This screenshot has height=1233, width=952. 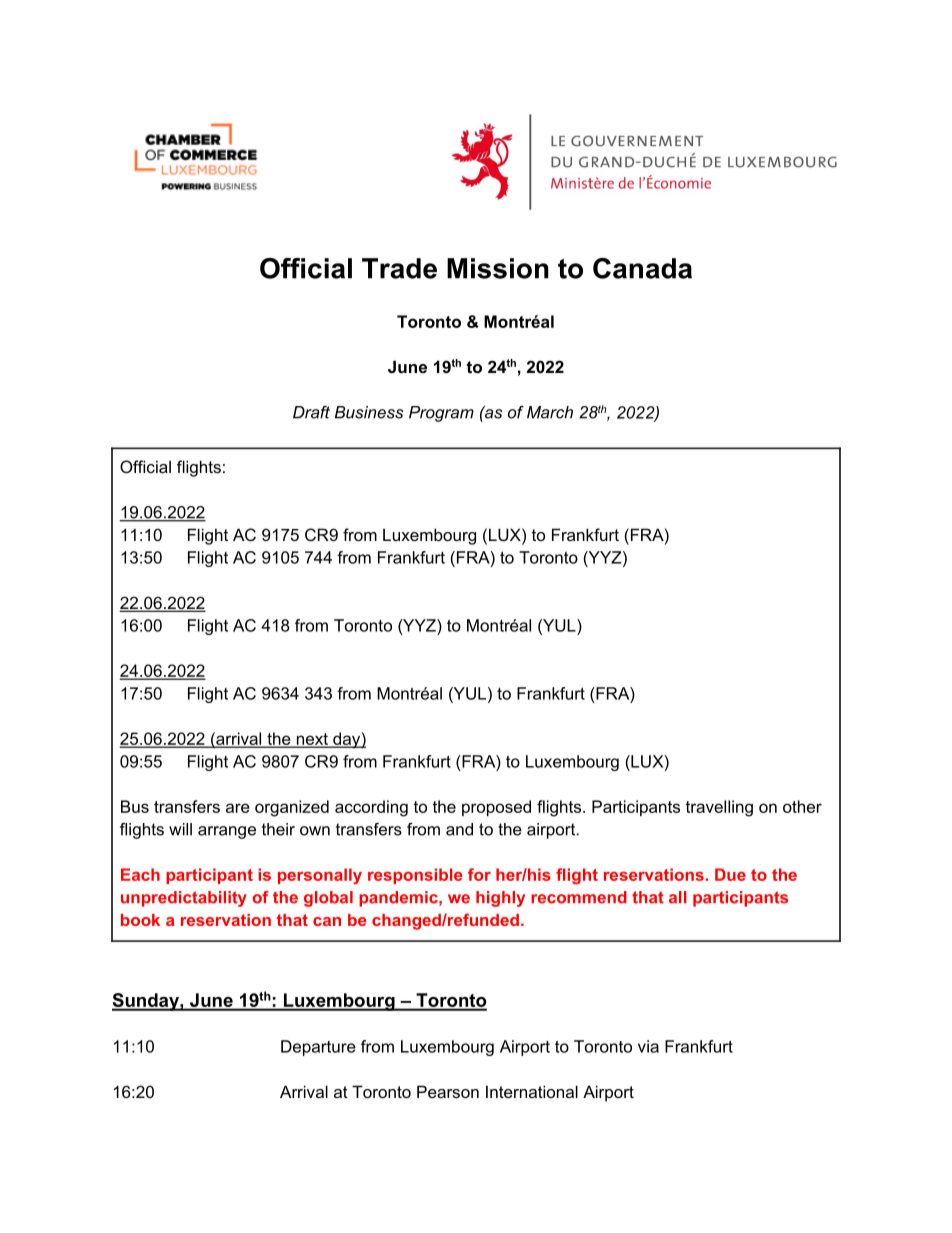 I want to click on Departure, so click(x=318, y=1048).
